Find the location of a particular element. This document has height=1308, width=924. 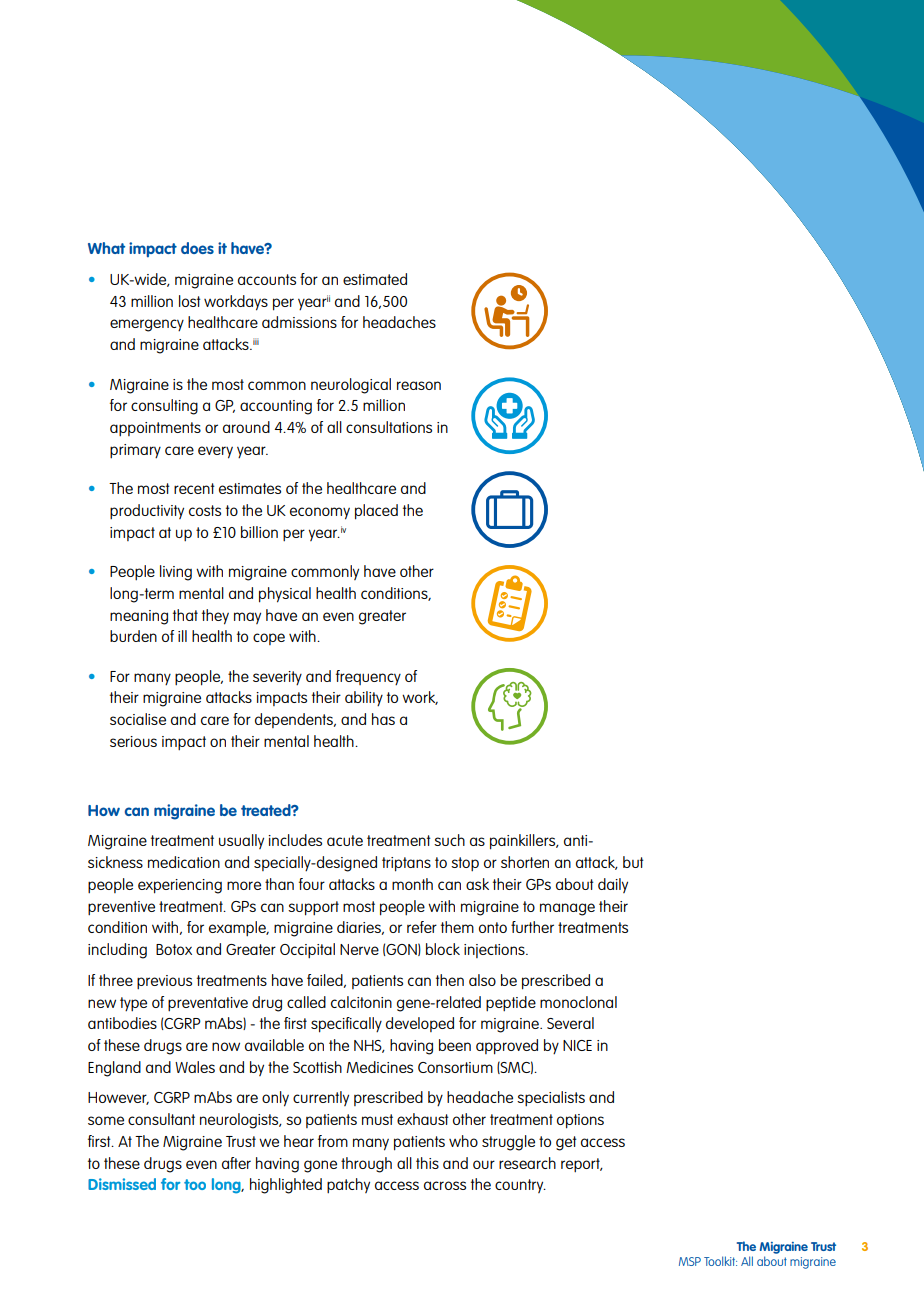

placed is located at coordinates (376, 512).
